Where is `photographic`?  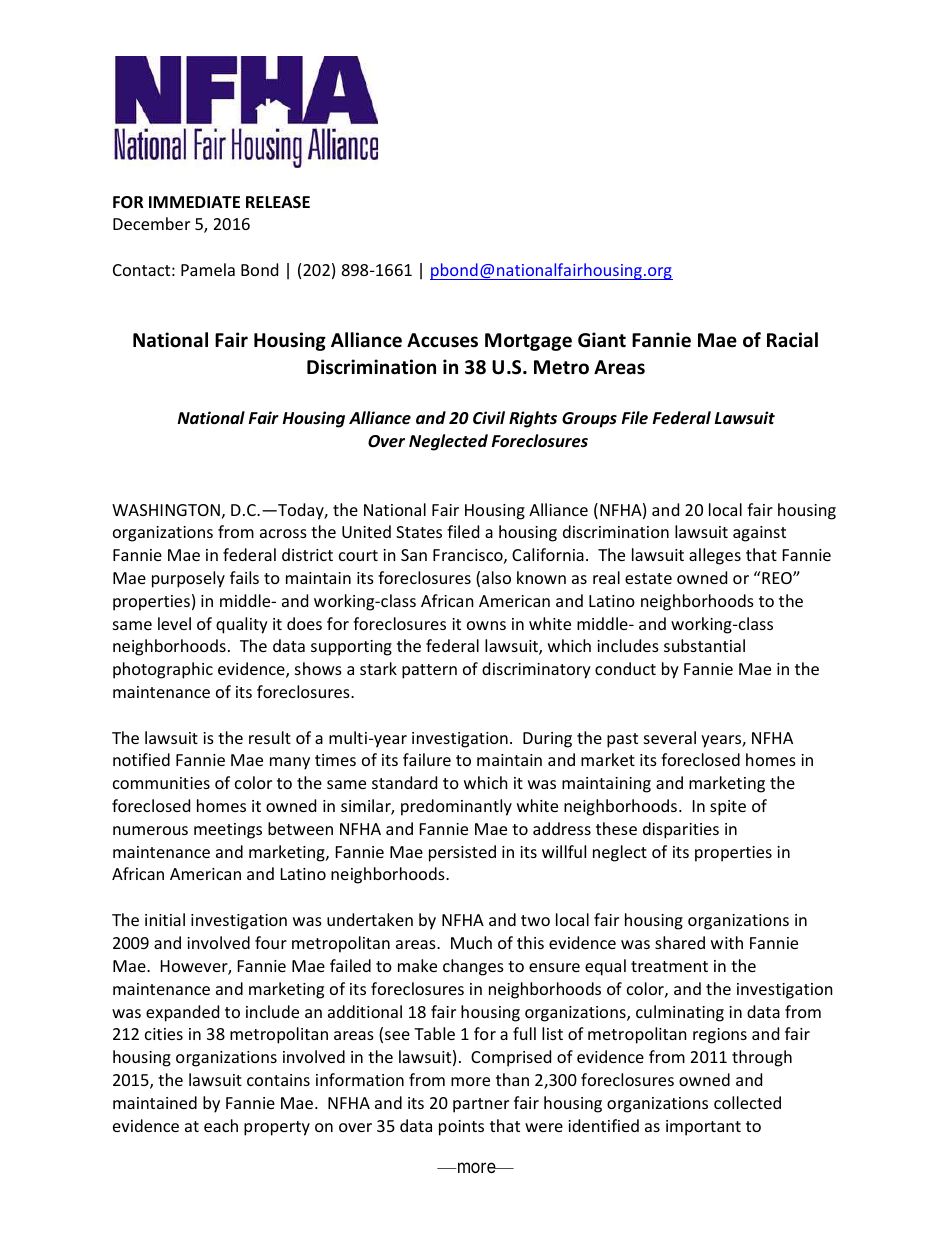 photographic is located at coordinates (163, 670).
